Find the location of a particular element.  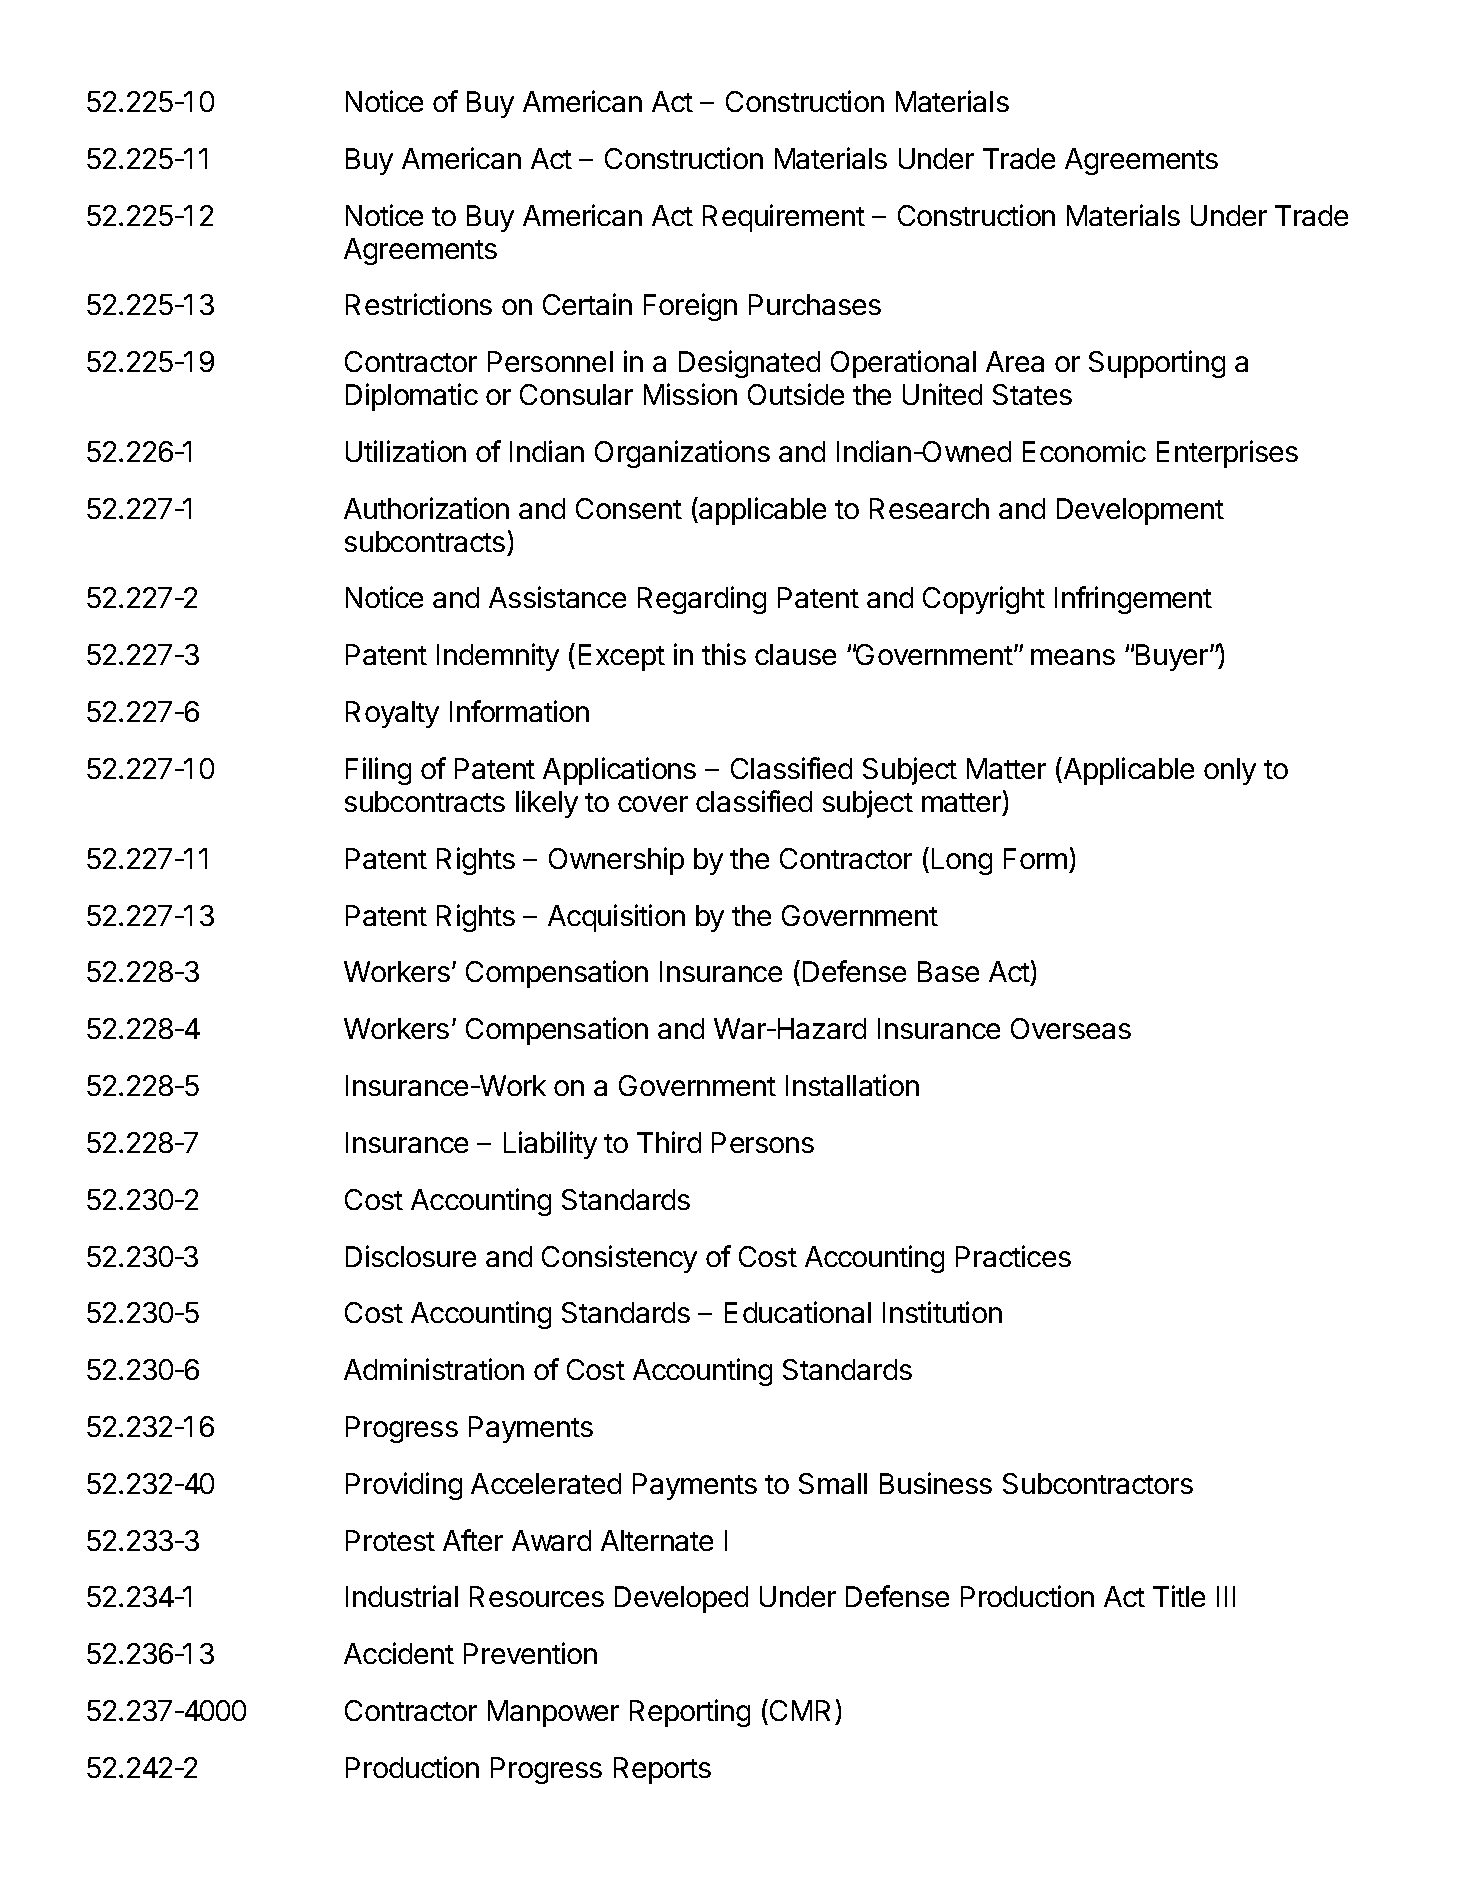

Acquisition is located at coordinates (616, 918).
